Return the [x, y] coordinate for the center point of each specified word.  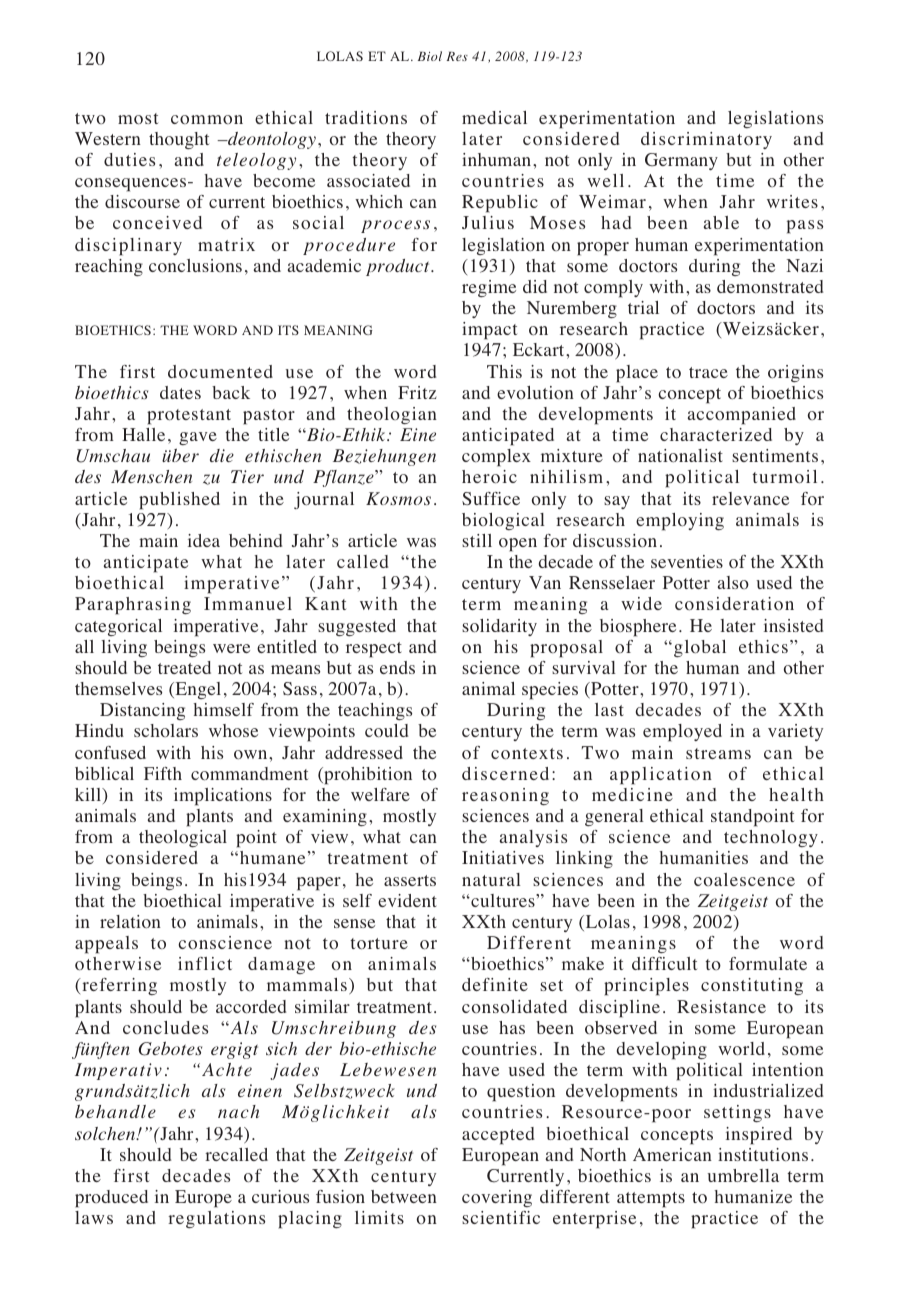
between [404, 1196]
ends [397, 667]
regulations [216, 1219]
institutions [763, 1154]
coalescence [744, 879]
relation [130, 922]
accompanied [742, 416]
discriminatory [706, 140]
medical [494, 117]
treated [184, 667]
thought [179, 140]
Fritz [417, 392]
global [700, 648]
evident [407, 900]
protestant [189, 417]
